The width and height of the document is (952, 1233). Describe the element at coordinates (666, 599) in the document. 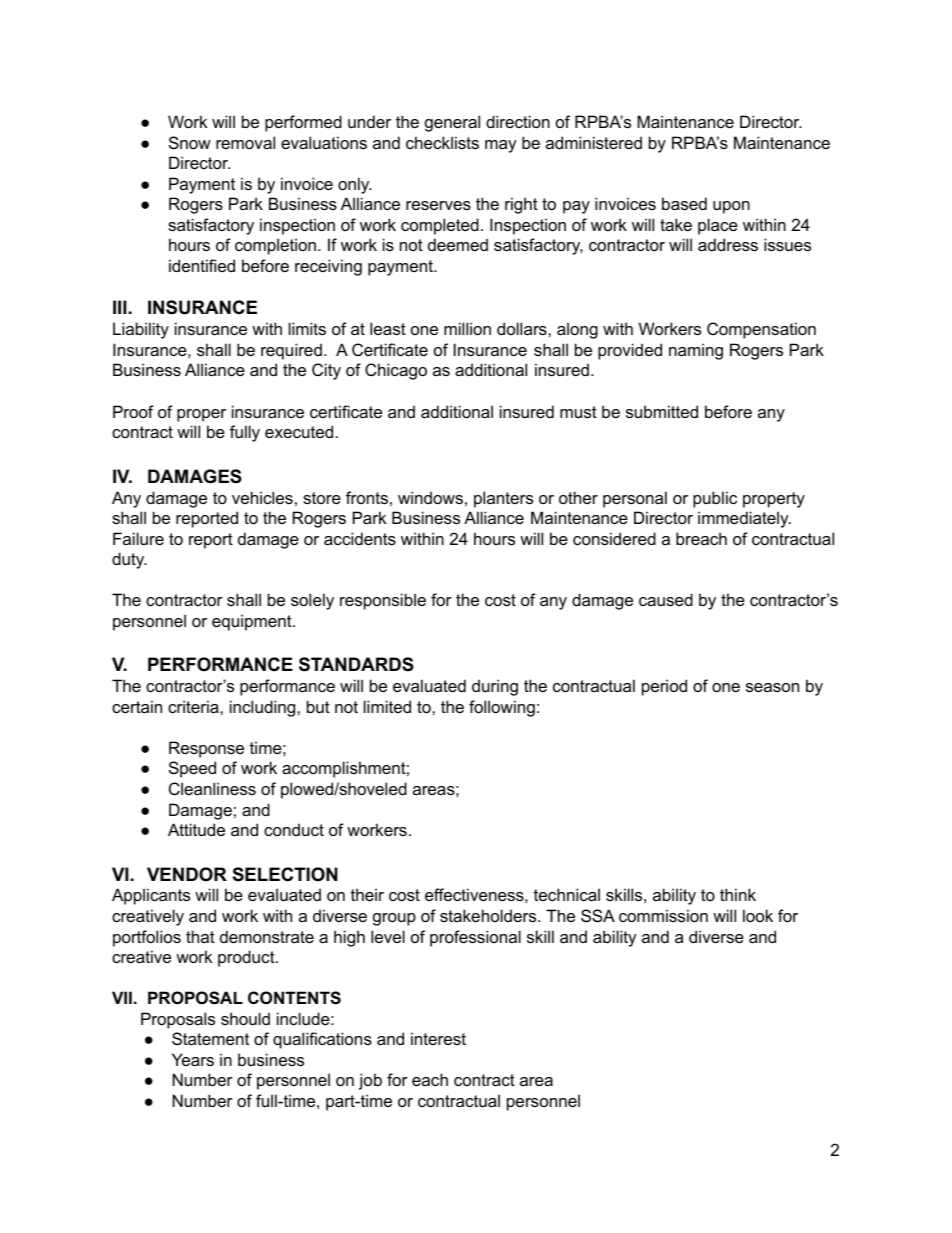

I see `caused` at that location.
